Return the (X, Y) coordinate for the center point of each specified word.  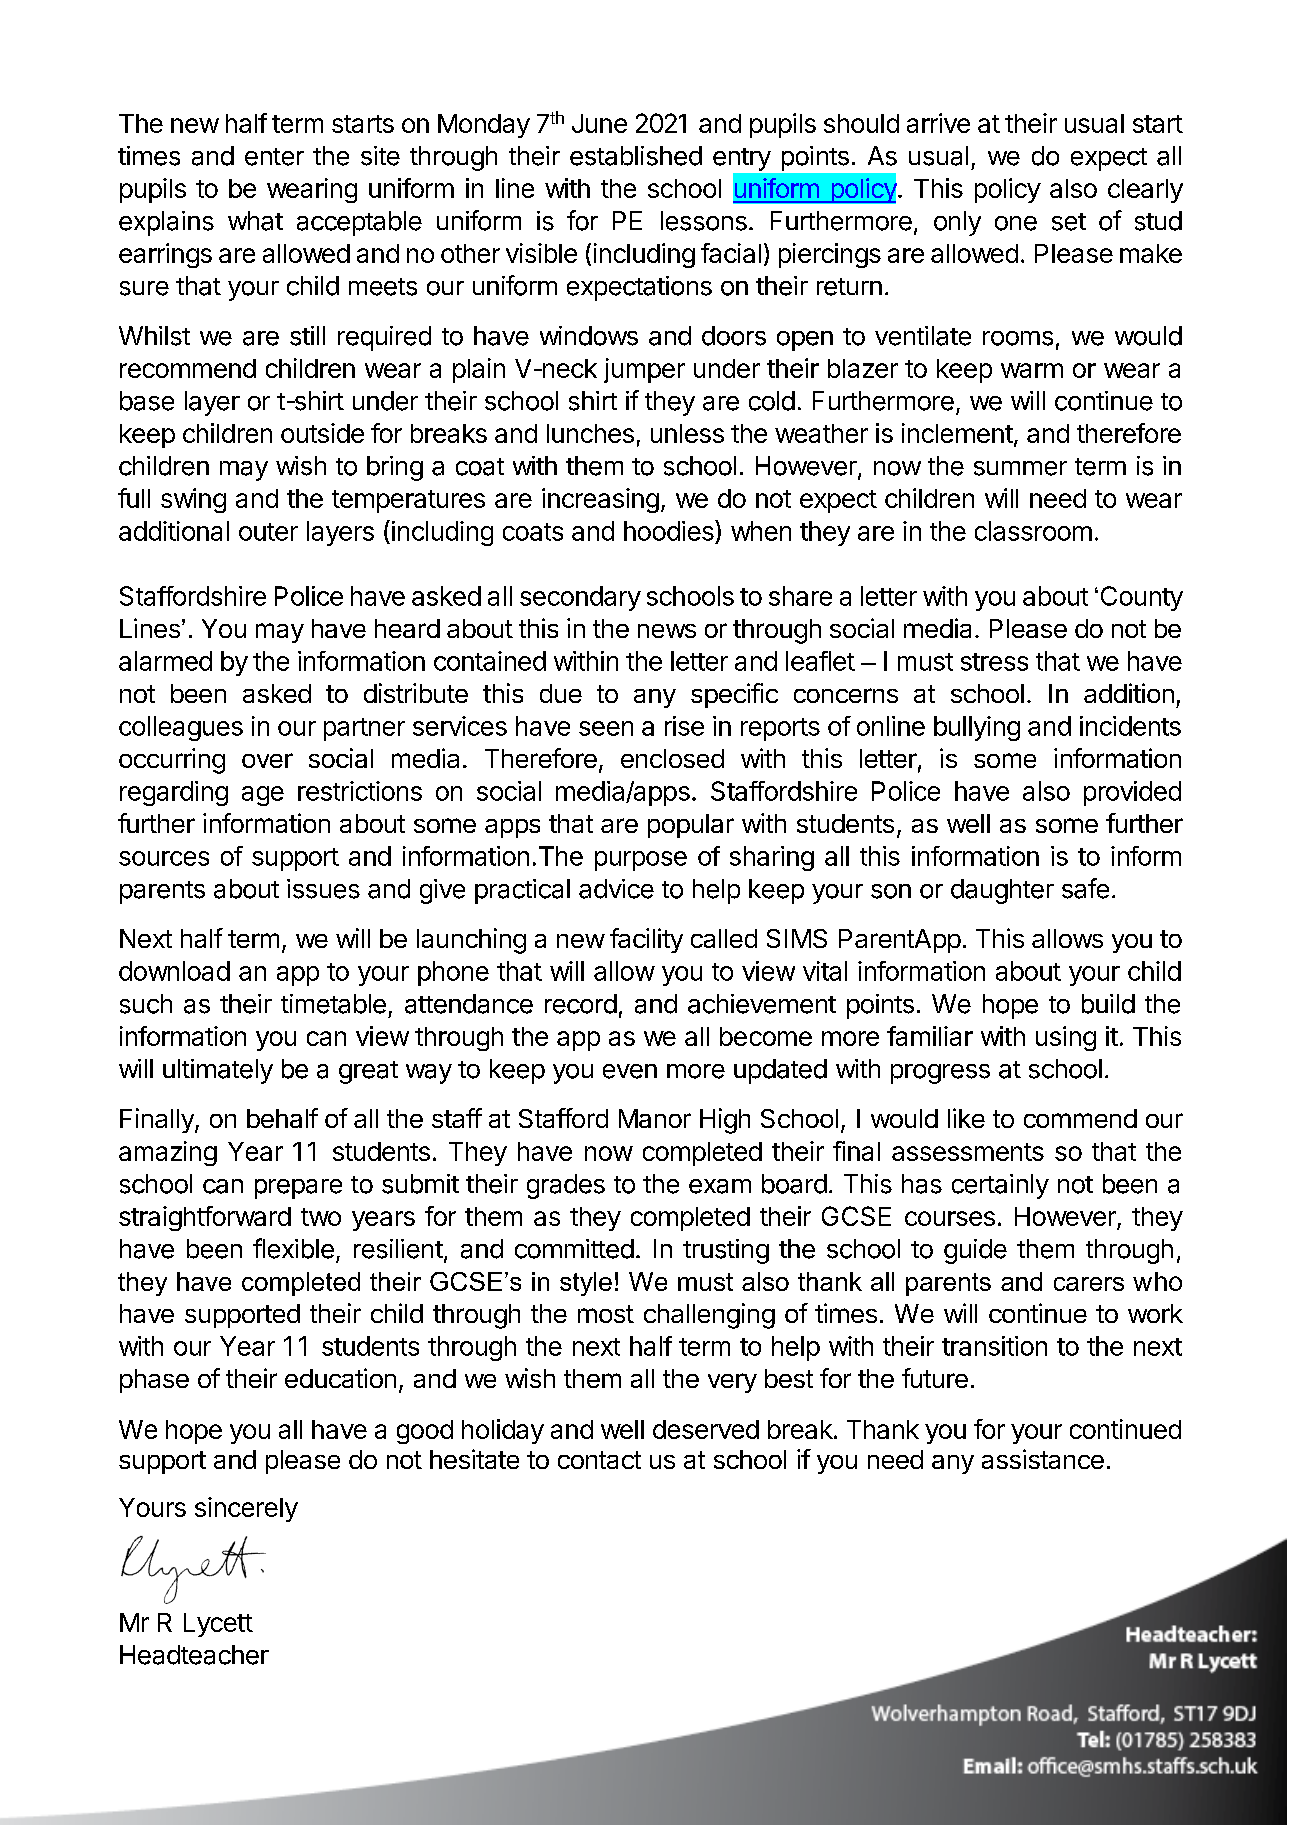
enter (274, 157)
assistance (1043, 1459)
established (636, 156)
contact (599, 1460)
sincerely (246, 1509)
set (1069, 222)
